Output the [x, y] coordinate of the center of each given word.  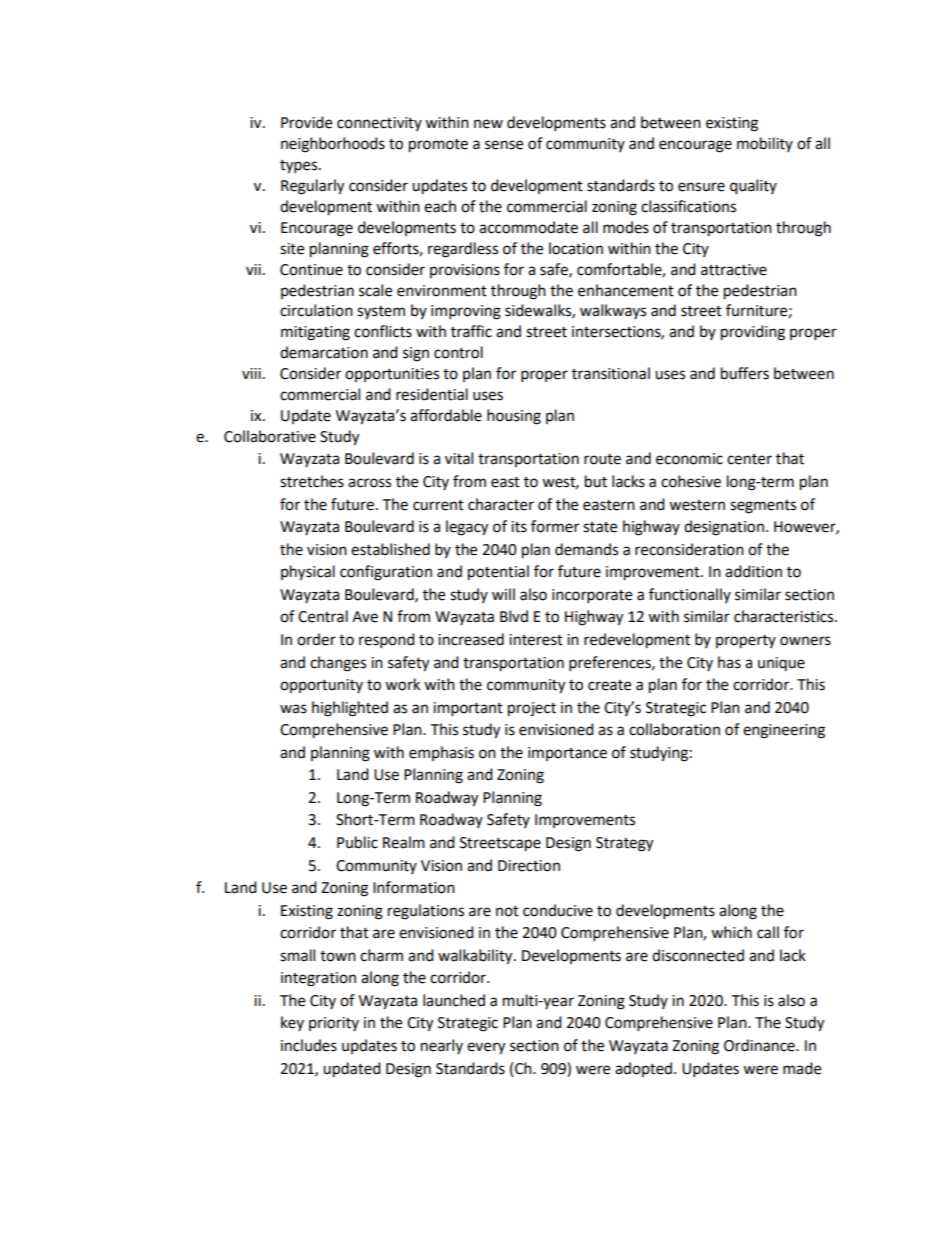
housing [514, 417]
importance [567, 754]
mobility [765, 144]
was [293, 709]
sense [504, 145]
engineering [784, 731]
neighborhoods [333, 145]
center [749, 459]
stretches [312, 481]
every [486, 1048]
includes [309, 1045]
